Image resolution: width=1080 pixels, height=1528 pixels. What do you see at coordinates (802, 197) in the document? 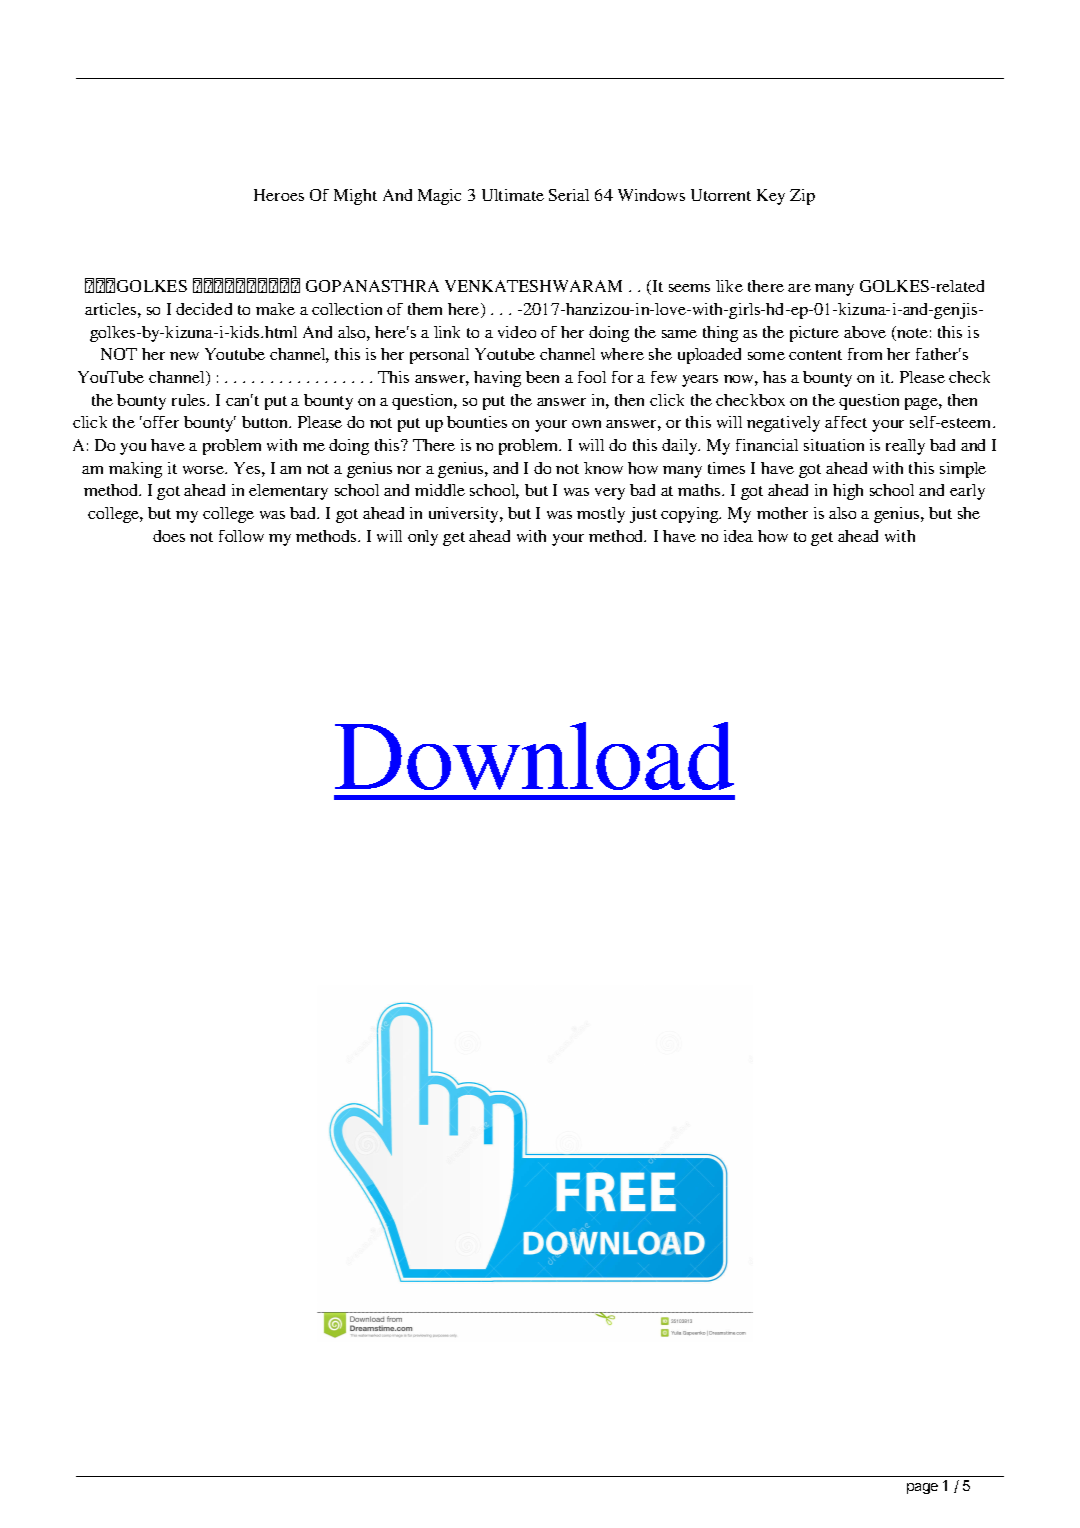
I see `Zip` at bounding box center [802, 197].
